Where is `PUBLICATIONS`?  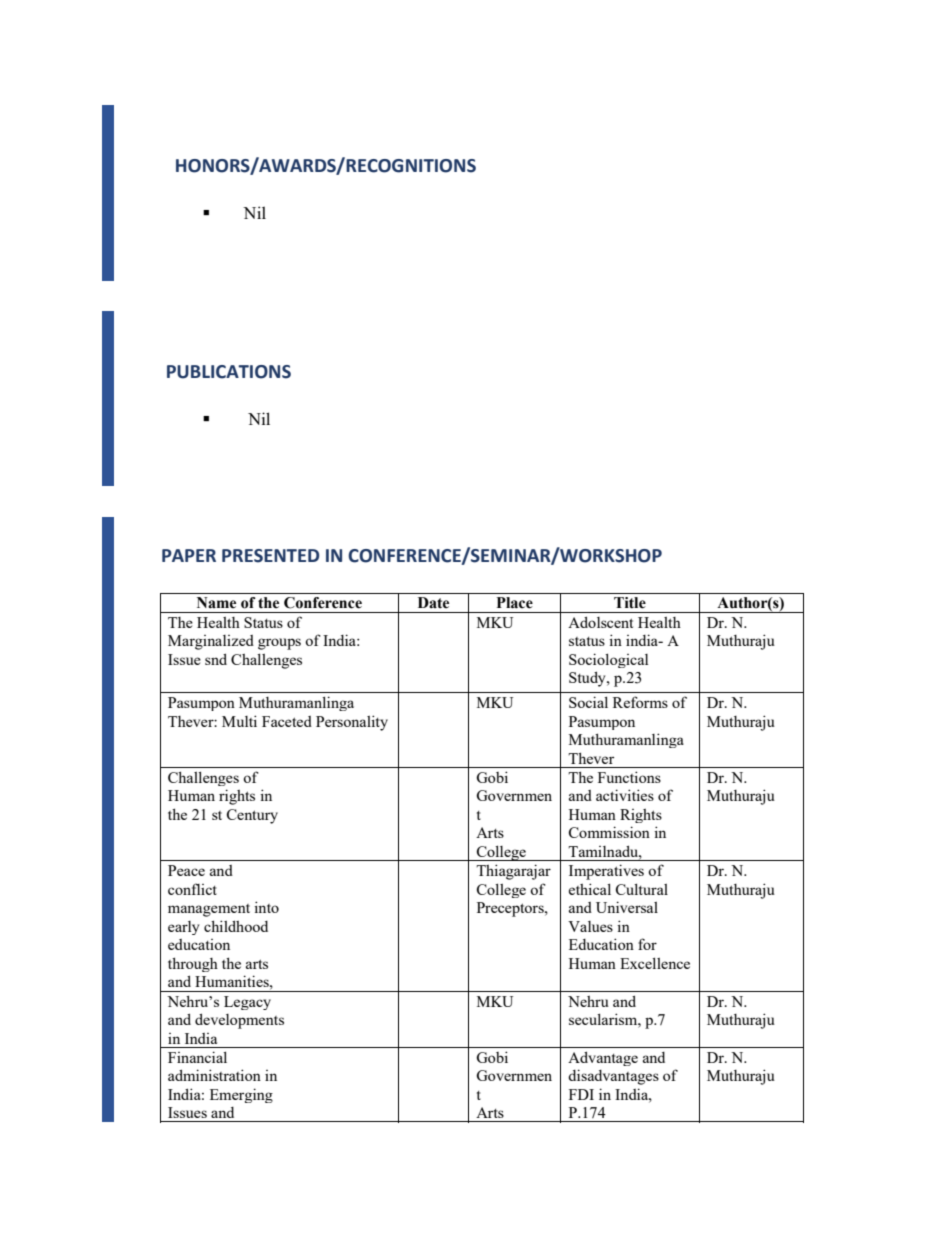 PUBLICATIONS is located at coordinates (229, 372).
